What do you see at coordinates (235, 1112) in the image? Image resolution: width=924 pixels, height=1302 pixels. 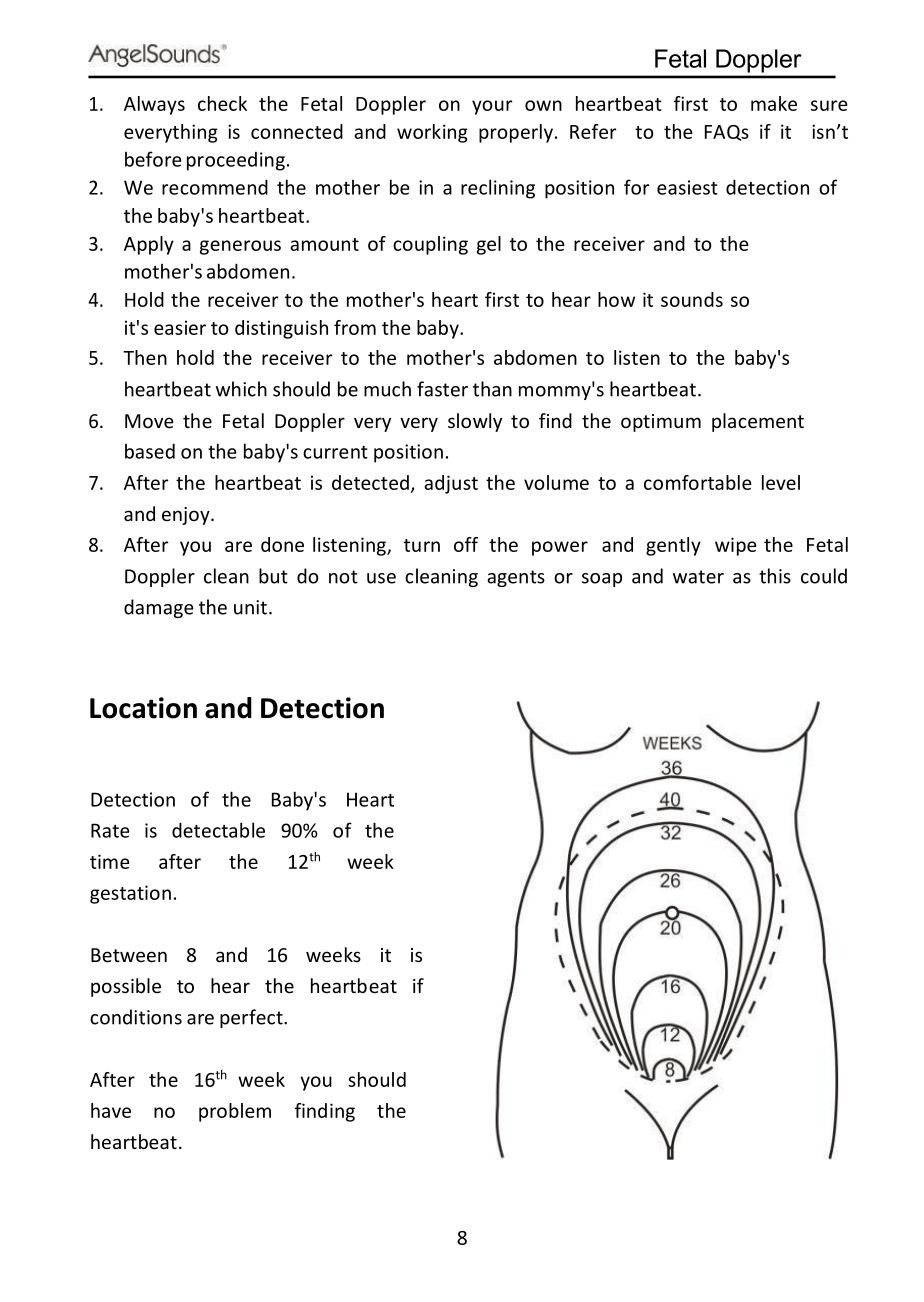 I see `problem` at bounding box center [235, 1112].
